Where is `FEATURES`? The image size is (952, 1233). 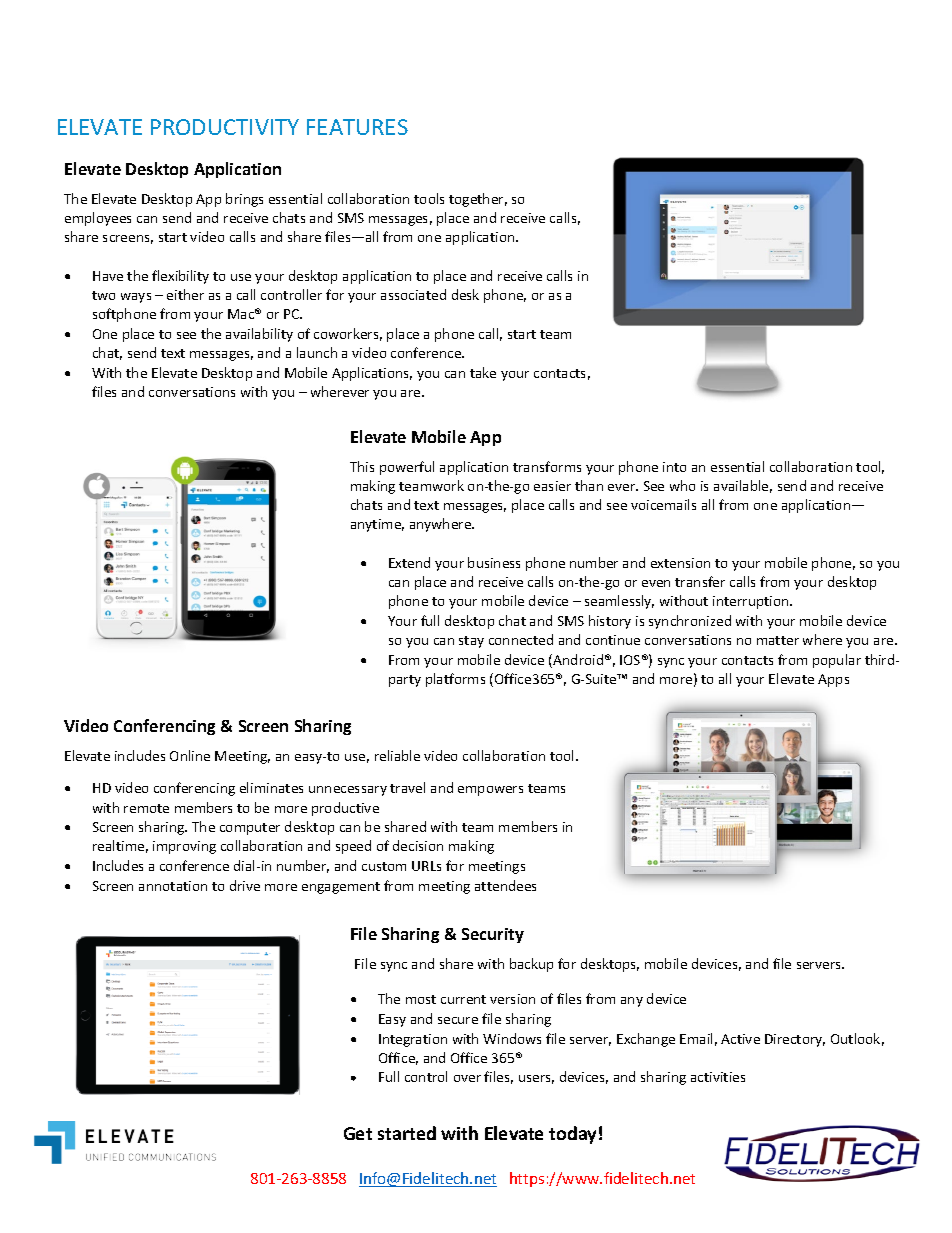 FEATURES is located at coordinates (357, 127).
